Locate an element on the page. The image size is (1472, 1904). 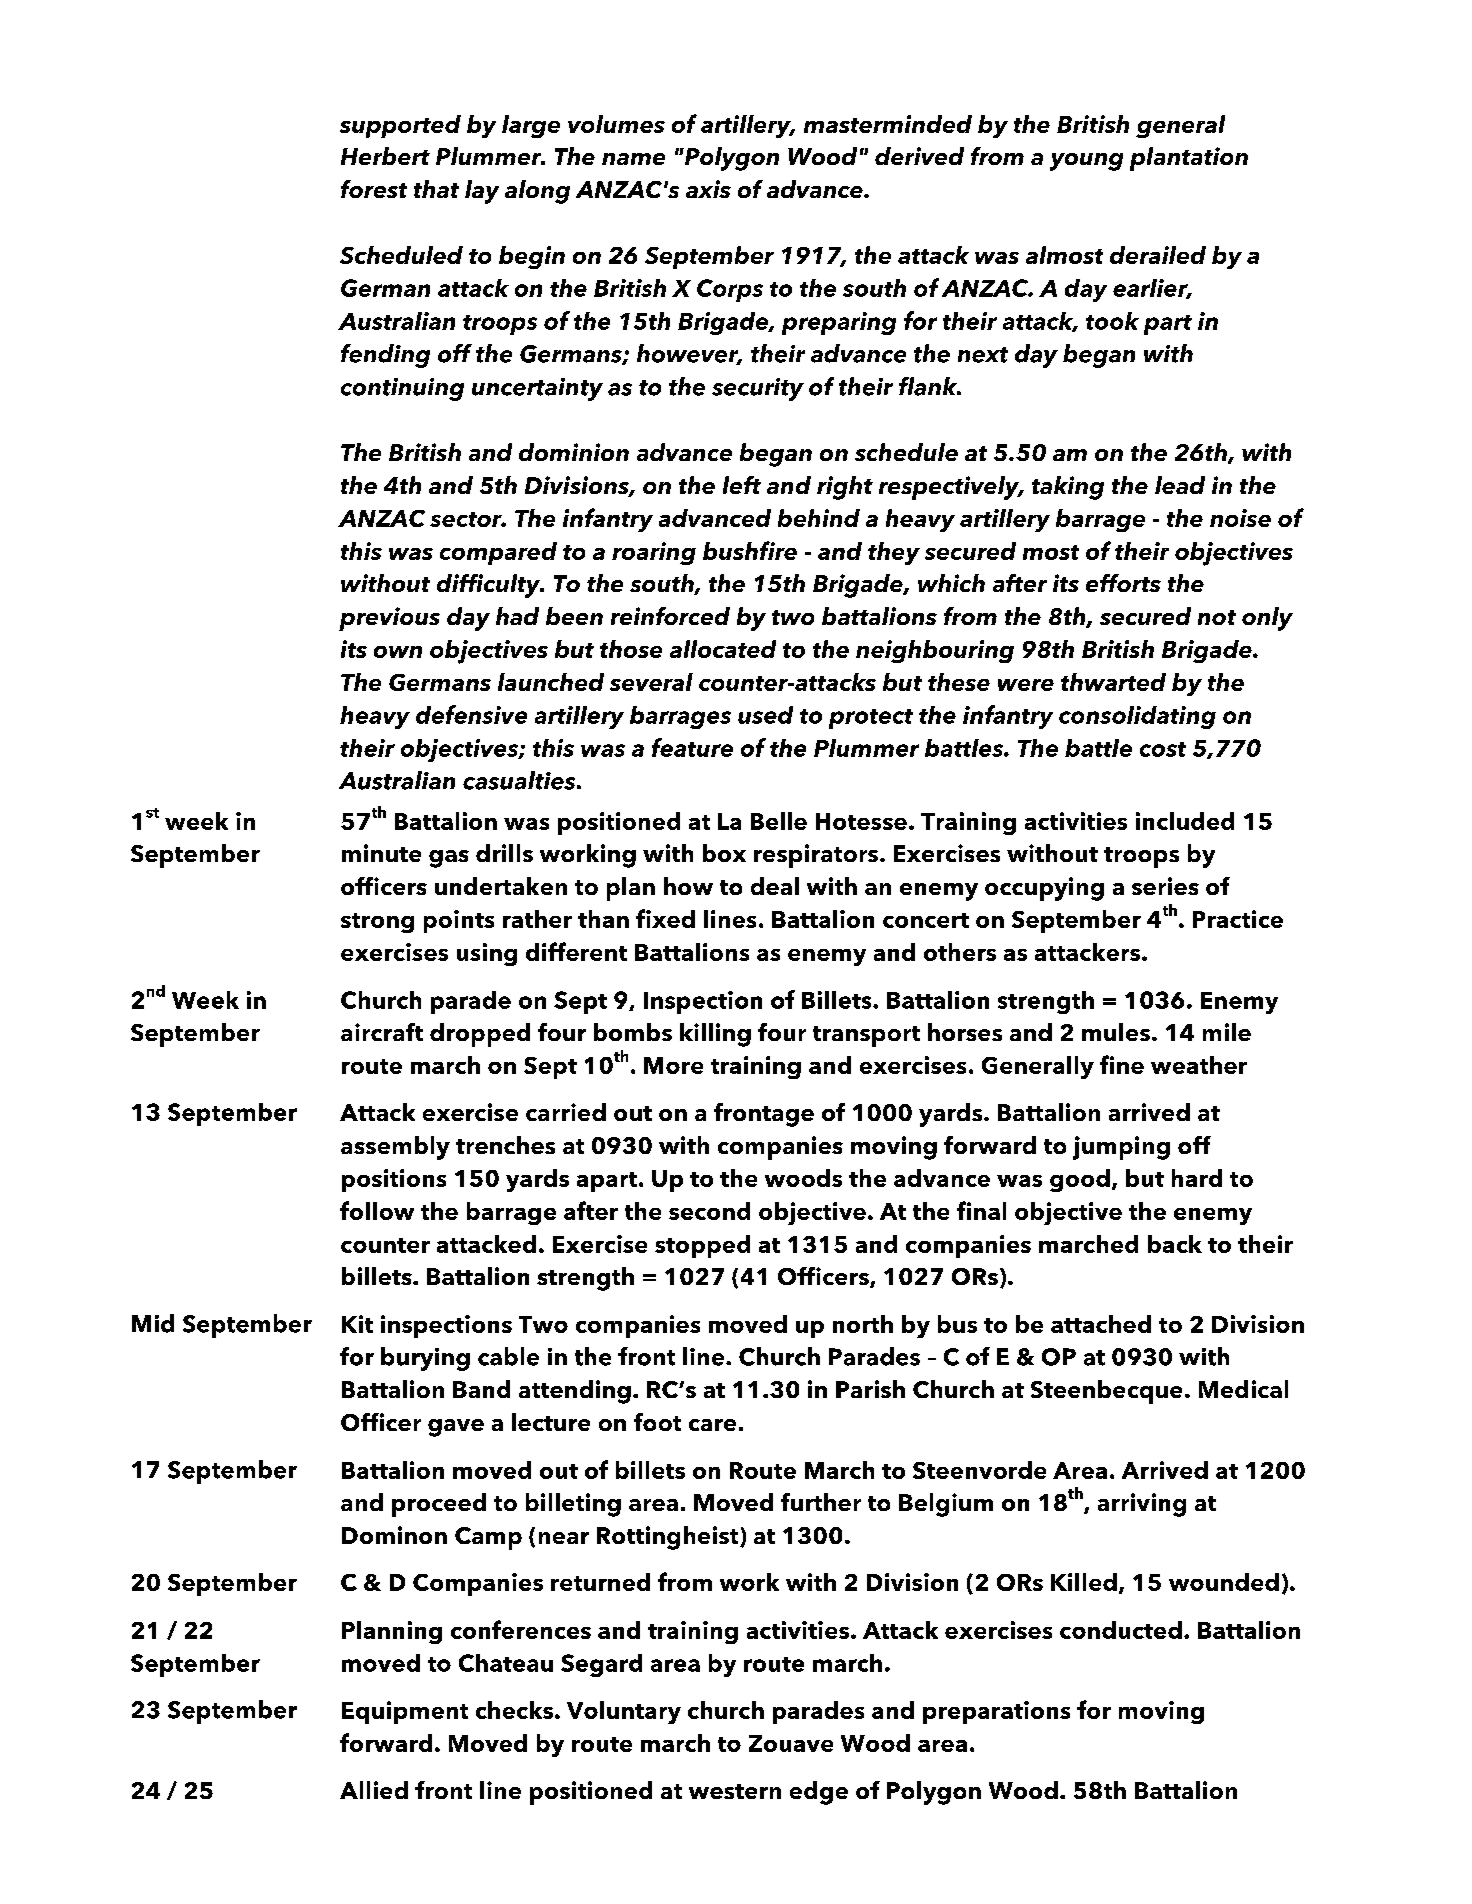
young is located at coordinates (1086, 162).
